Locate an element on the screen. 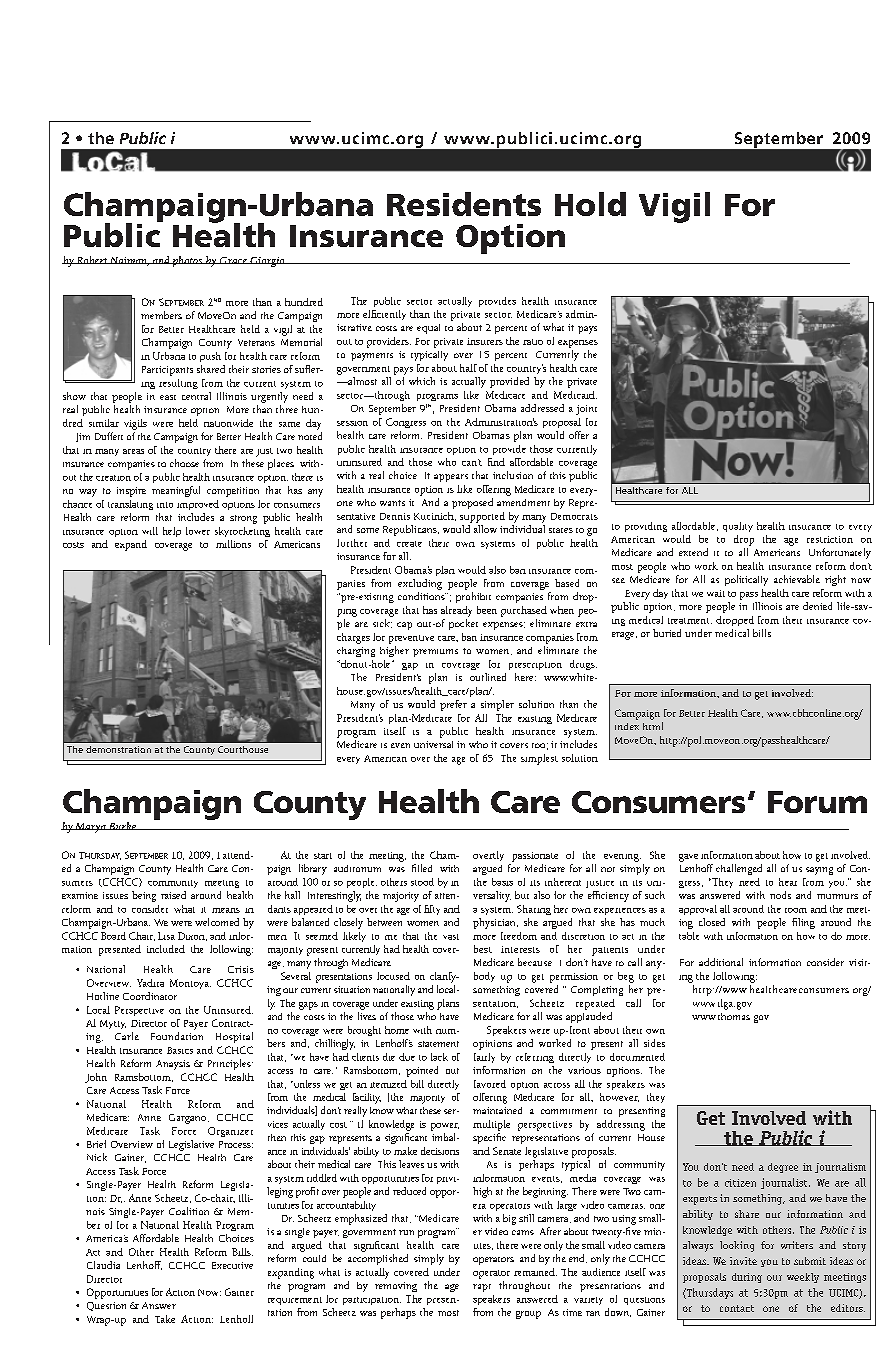 Image resolution: width=887 pixels, height=1372 pixels. Residents is located at coordinates (464, 204).
